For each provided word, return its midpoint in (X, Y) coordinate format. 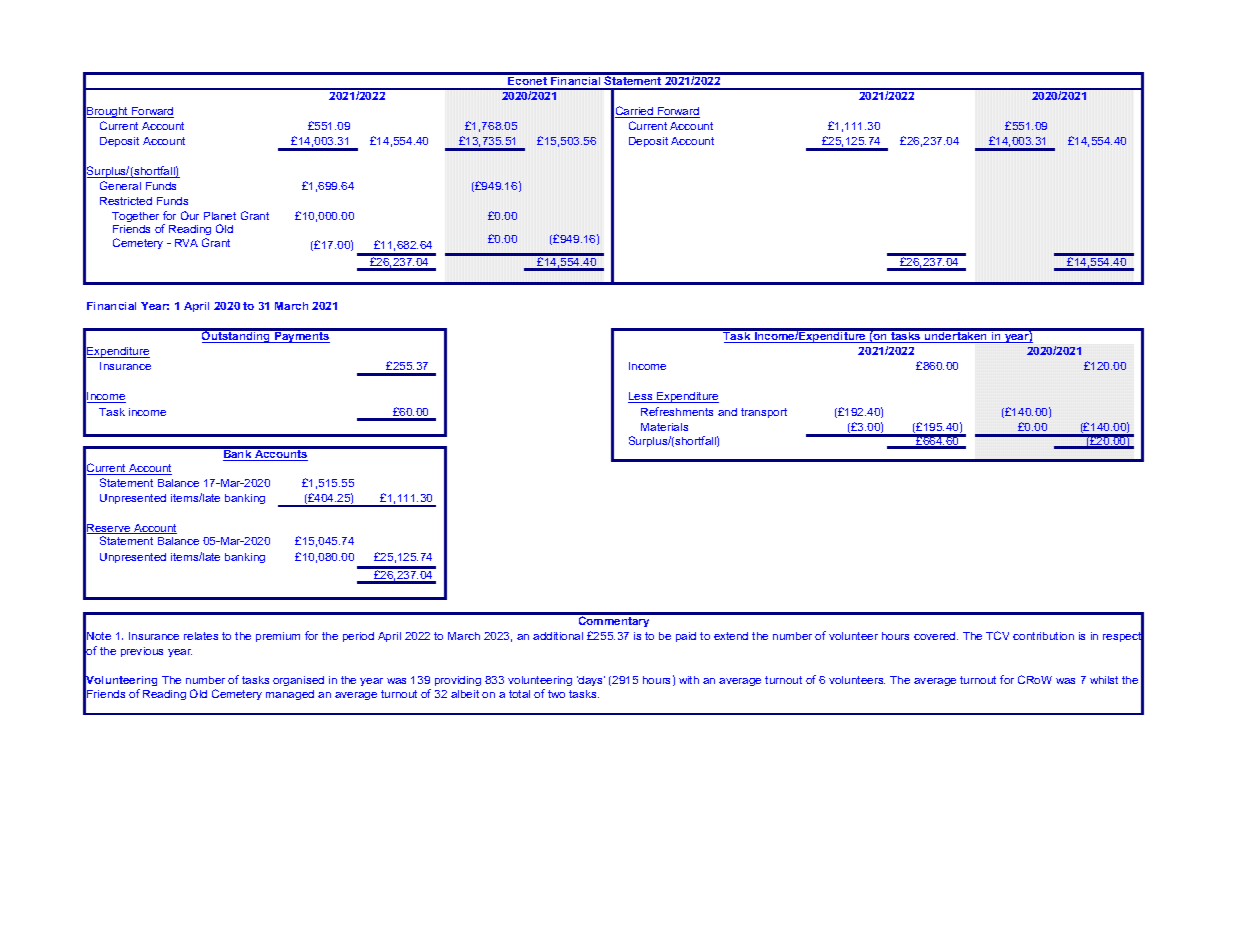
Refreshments (677, 411)
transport (764, 413)
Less (641, 397)
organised (298, 681)
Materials (664, 427)
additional (558, 636)
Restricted (126, 201)
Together (135, 219)
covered (936, 636)
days (591, 681)
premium (278, 637)
